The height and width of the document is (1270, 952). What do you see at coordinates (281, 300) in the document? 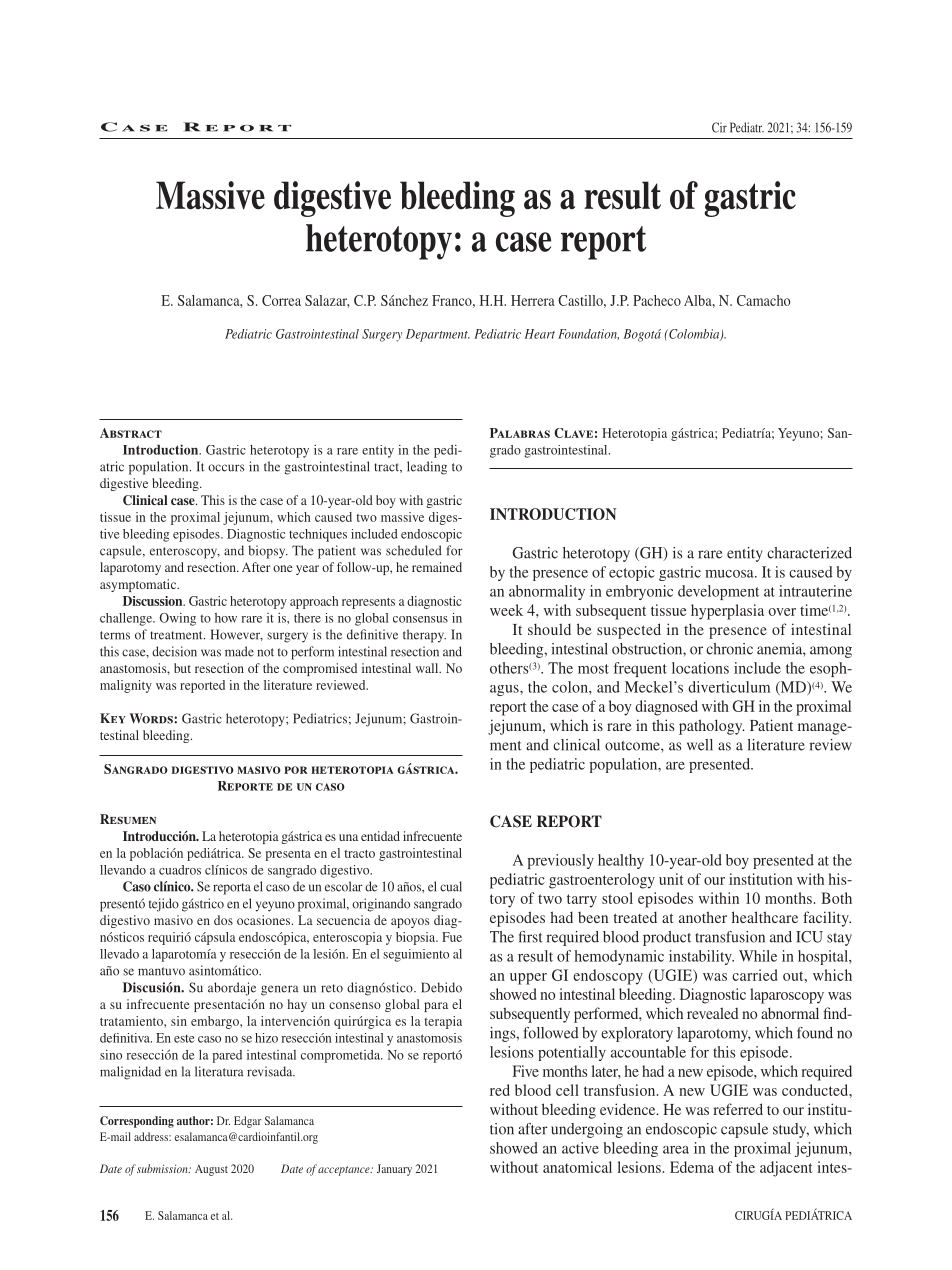
I see `Correa` at bounding box center [281, 300].
